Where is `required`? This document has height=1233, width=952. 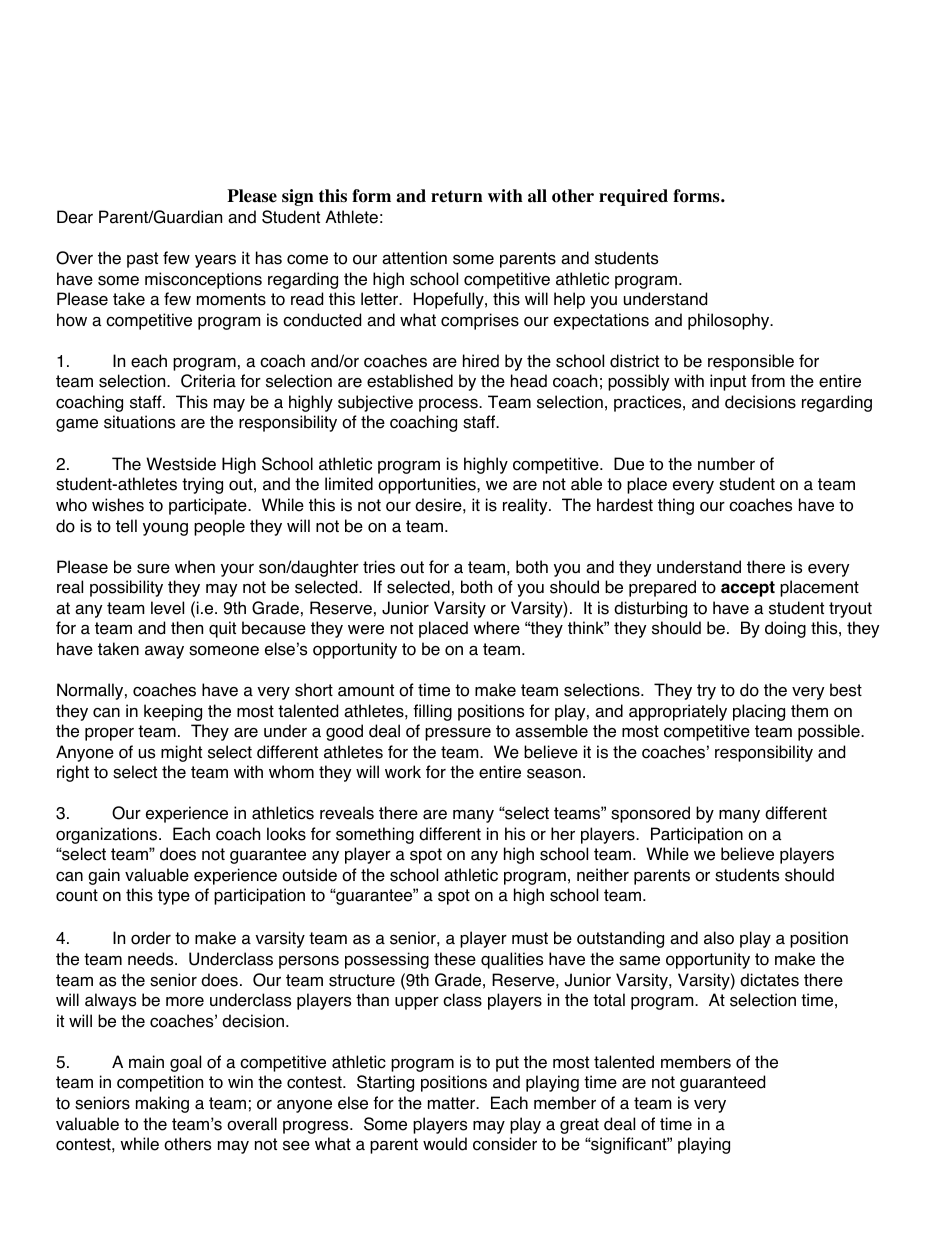 required is located at coordinates (633, 197).
